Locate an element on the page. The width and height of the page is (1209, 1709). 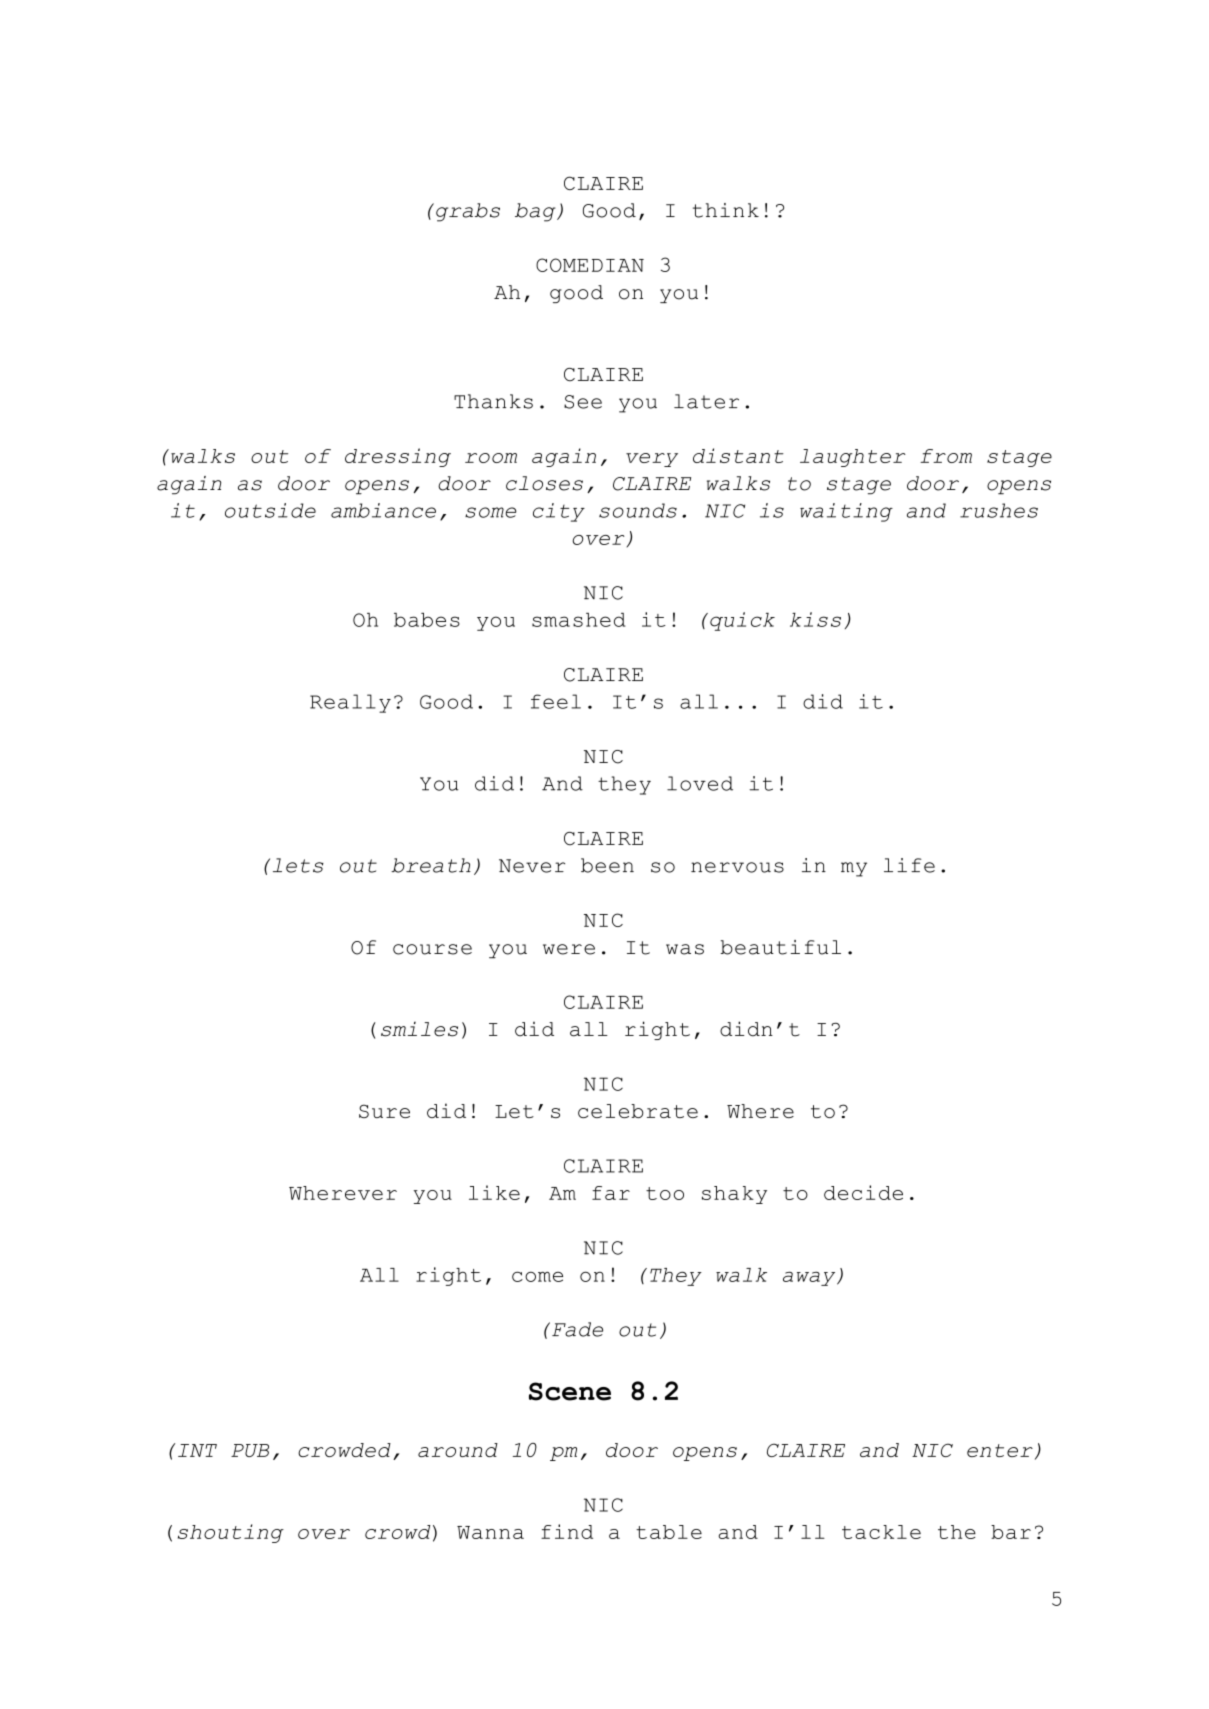
bag is located at coordinates (536, 212).
